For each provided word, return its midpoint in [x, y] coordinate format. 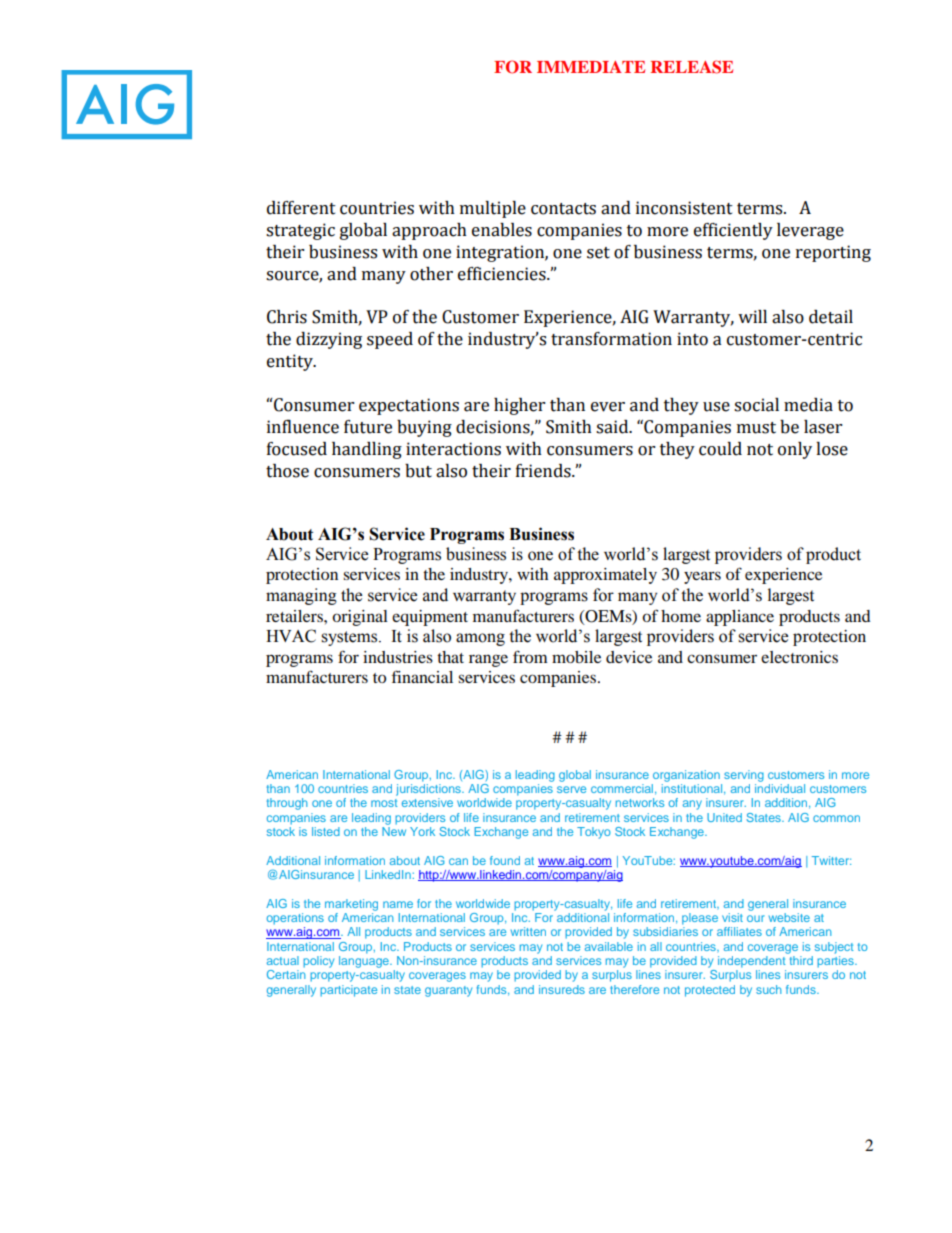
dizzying [329, 340]
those [287, 471]
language [365, 960]
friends [544, 471]
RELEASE [692, 67]
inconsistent [684, 208]
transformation [611, 339]
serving [744, 776]
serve [571, 789]
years [702, 577]
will [752, 316]
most [384, 803]
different [301, 208]
